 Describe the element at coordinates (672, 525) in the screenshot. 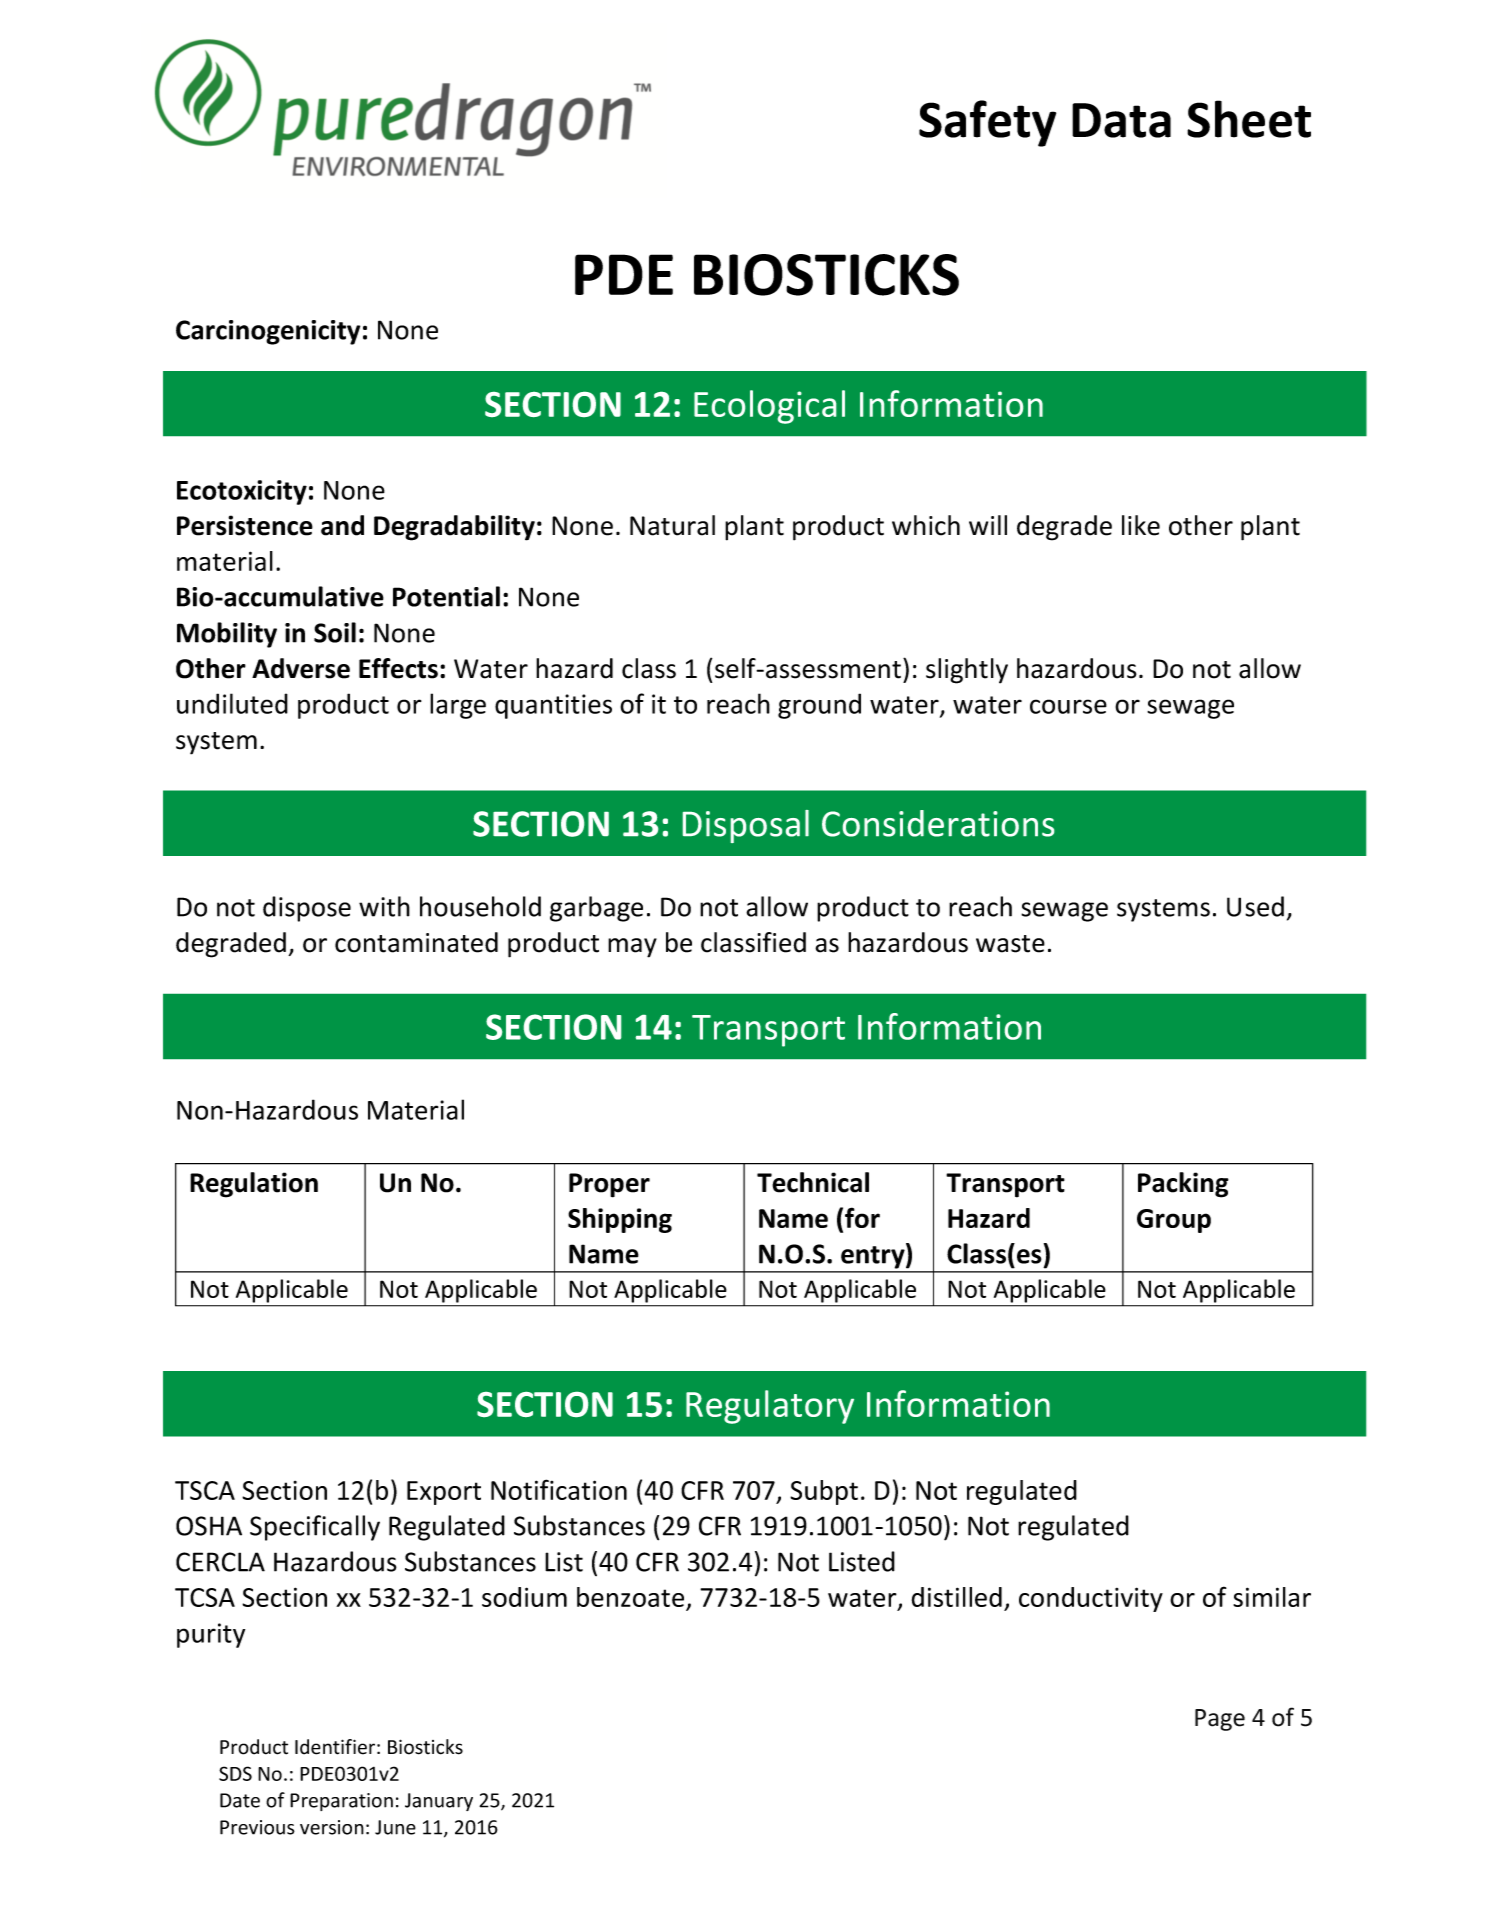

I see `Natural` at that location.
